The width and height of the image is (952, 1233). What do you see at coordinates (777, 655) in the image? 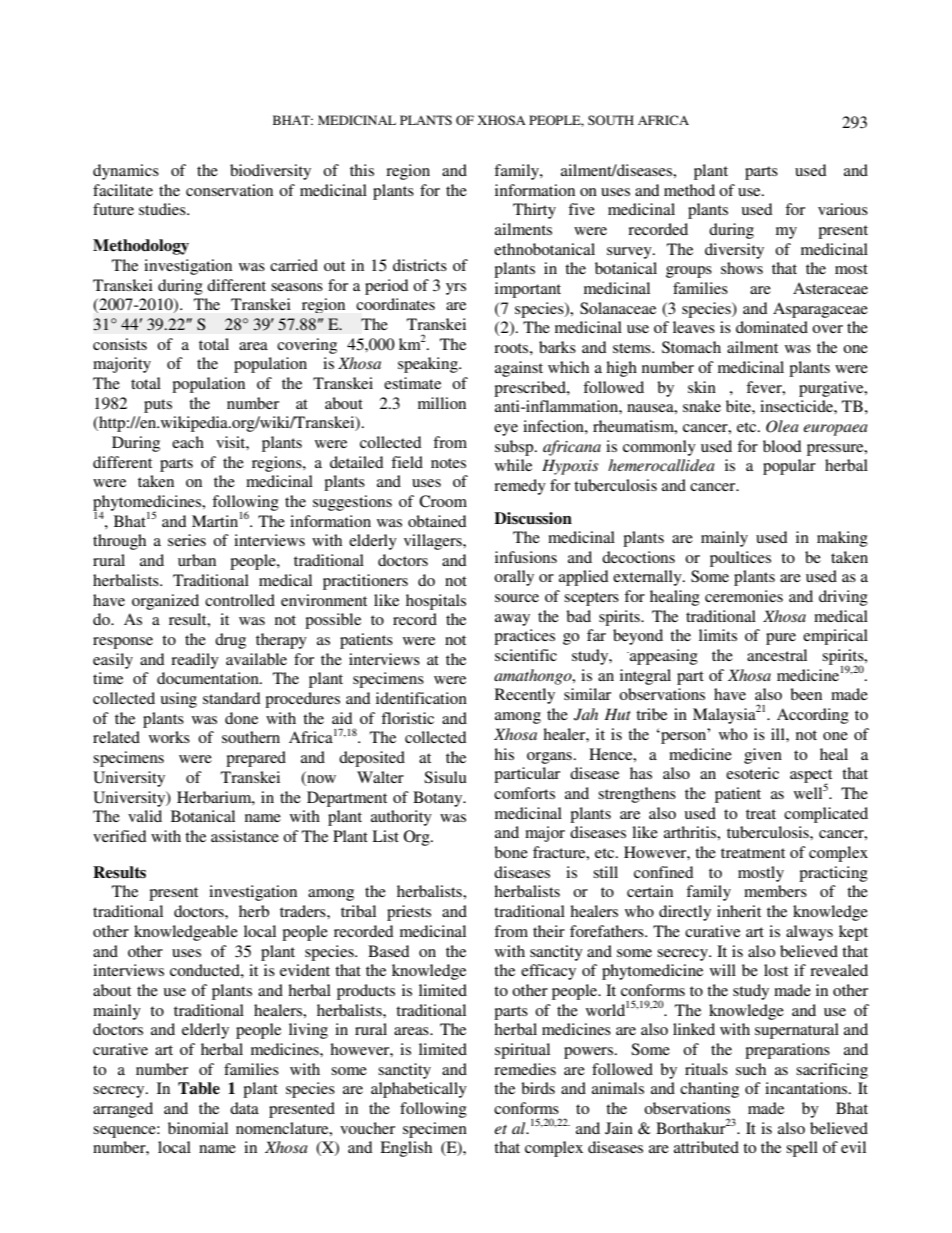
I see `ancestral` at bounding box center [777, 655].
